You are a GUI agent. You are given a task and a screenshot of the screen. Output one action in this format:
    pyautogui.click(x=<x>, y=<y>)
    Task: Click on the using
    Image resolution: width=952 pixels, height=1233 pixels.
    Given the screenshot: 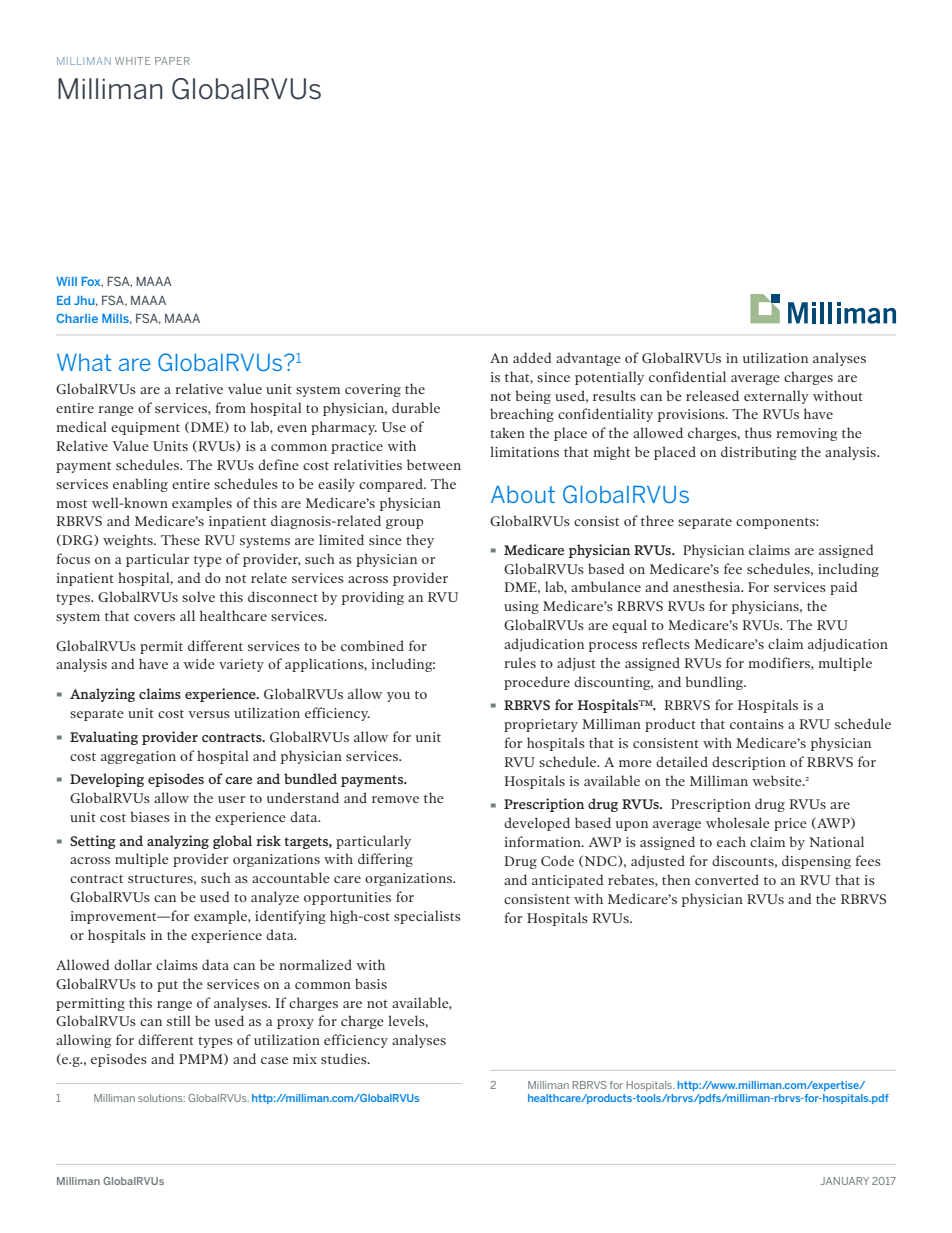 What is the action you would take?
    pyautogui.click(x=521, y=607)
